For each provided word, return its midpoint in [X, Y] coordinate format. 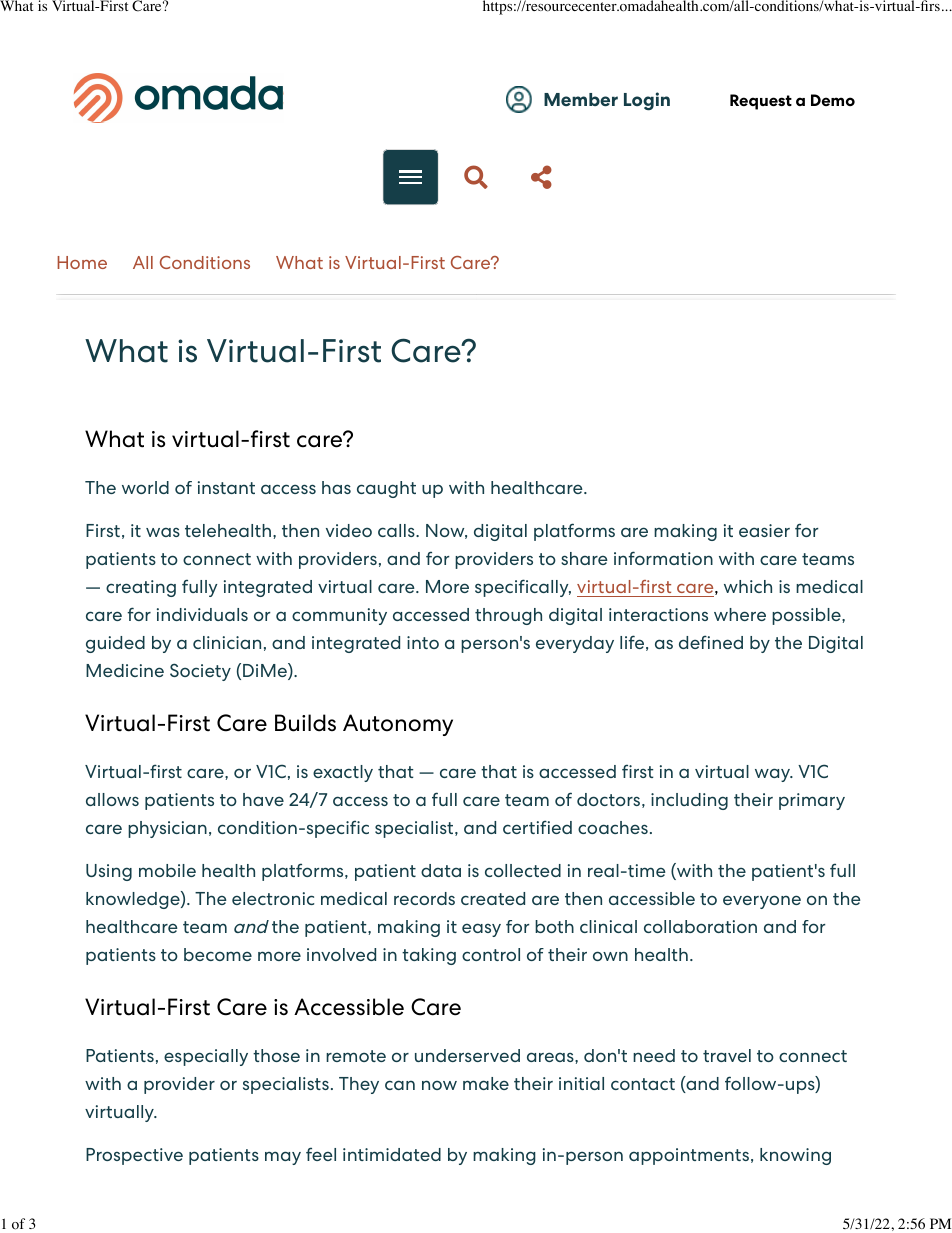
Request [761, 102]
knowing [795, 1156]
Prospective [134, 1156]
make [486, 1083]
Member [581, 99]
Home [82, 262]
